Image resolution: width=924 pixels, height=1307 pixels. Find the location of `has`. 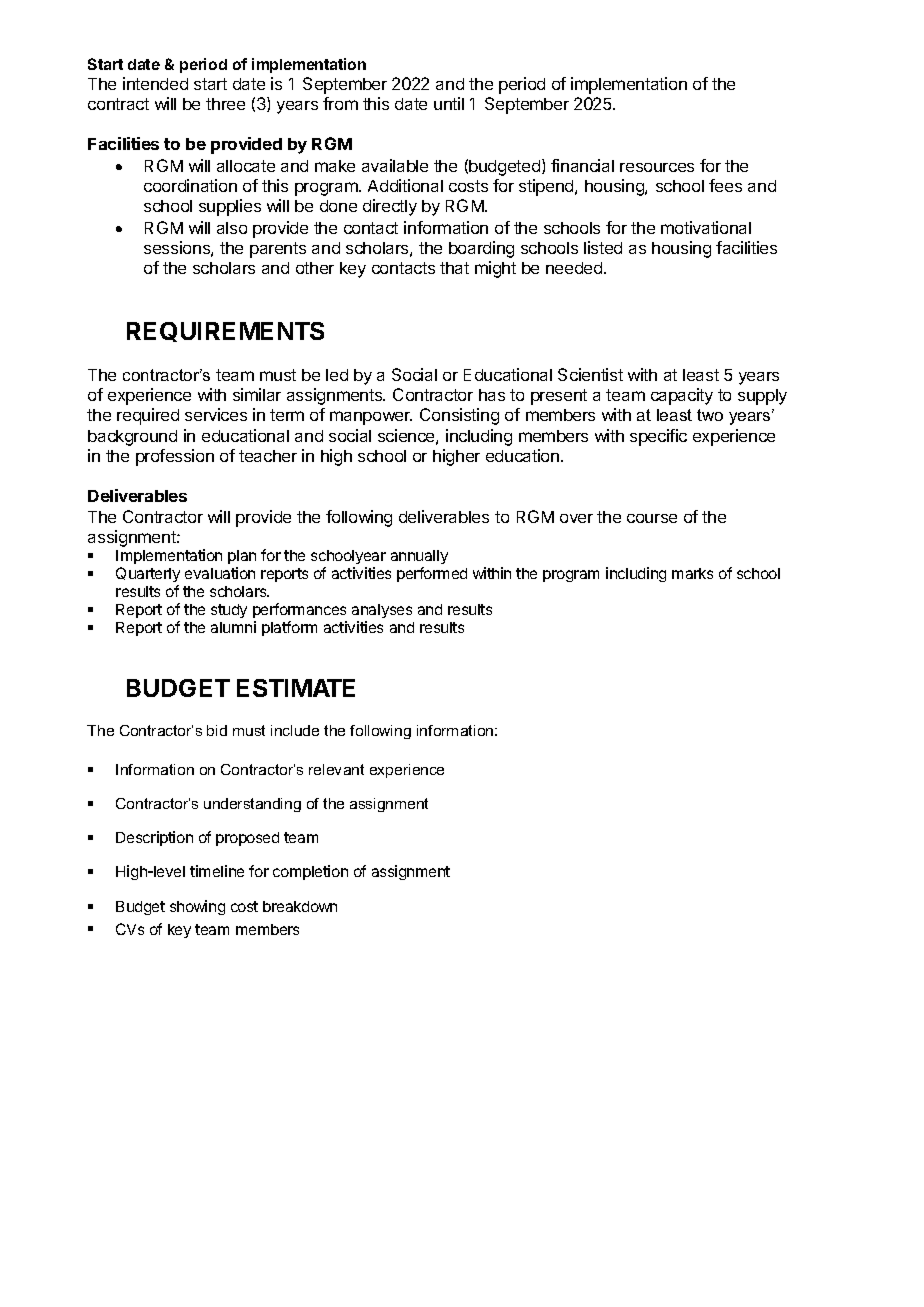

has is located at coordinates (492, 395).
